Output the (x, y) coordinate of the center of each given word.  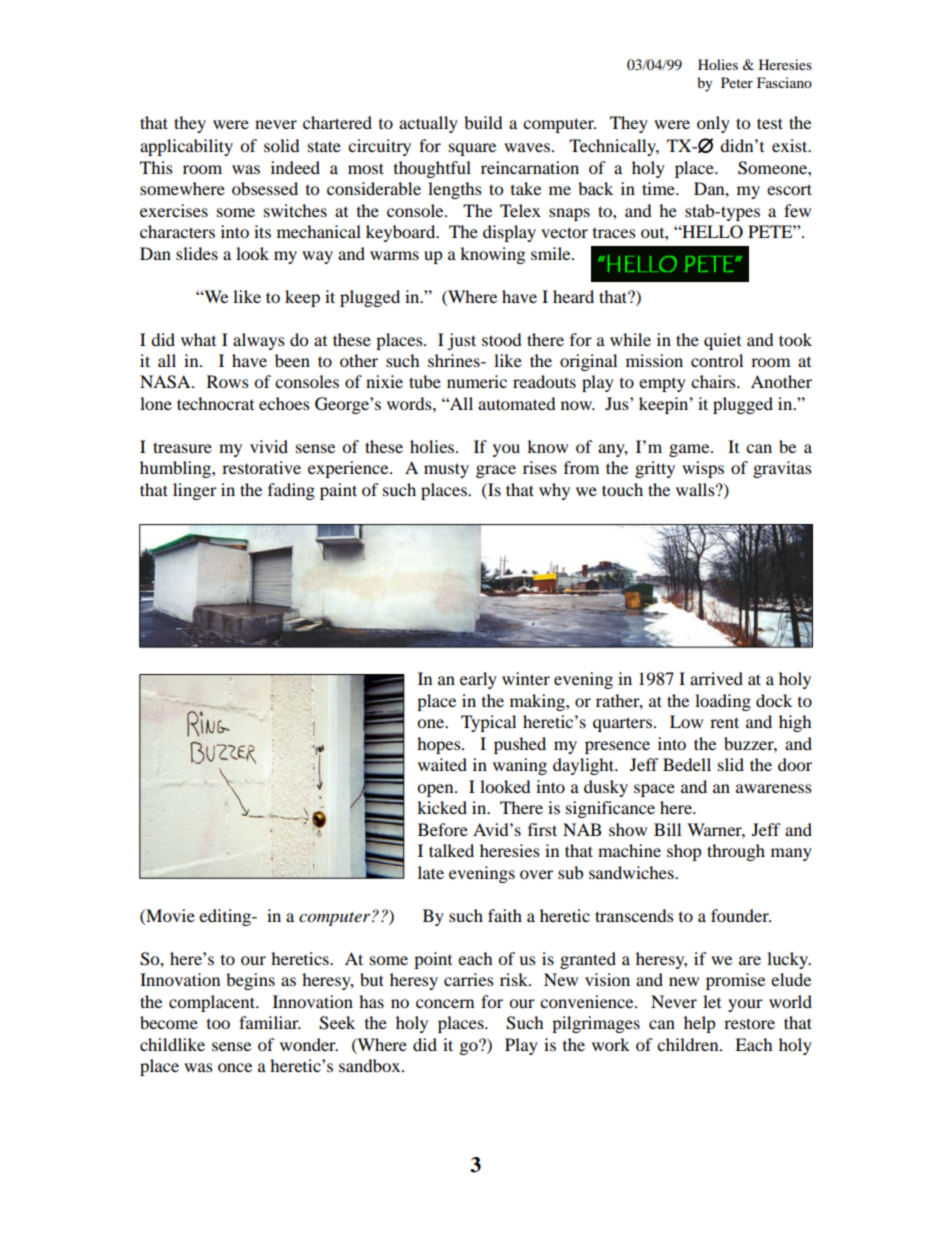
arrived (716, 678)
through (736, 852)
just (461, 341)
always (259, 341)
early (478, 680)
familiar (270, 1022)
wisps (703, 469)
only (713, 124)
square (472, 149)
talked (451, 850)
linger (195, 491)
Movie (169, 915)
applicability (186, 147)
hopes (440, 745)
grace (496, 471)
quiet (722, 341)
